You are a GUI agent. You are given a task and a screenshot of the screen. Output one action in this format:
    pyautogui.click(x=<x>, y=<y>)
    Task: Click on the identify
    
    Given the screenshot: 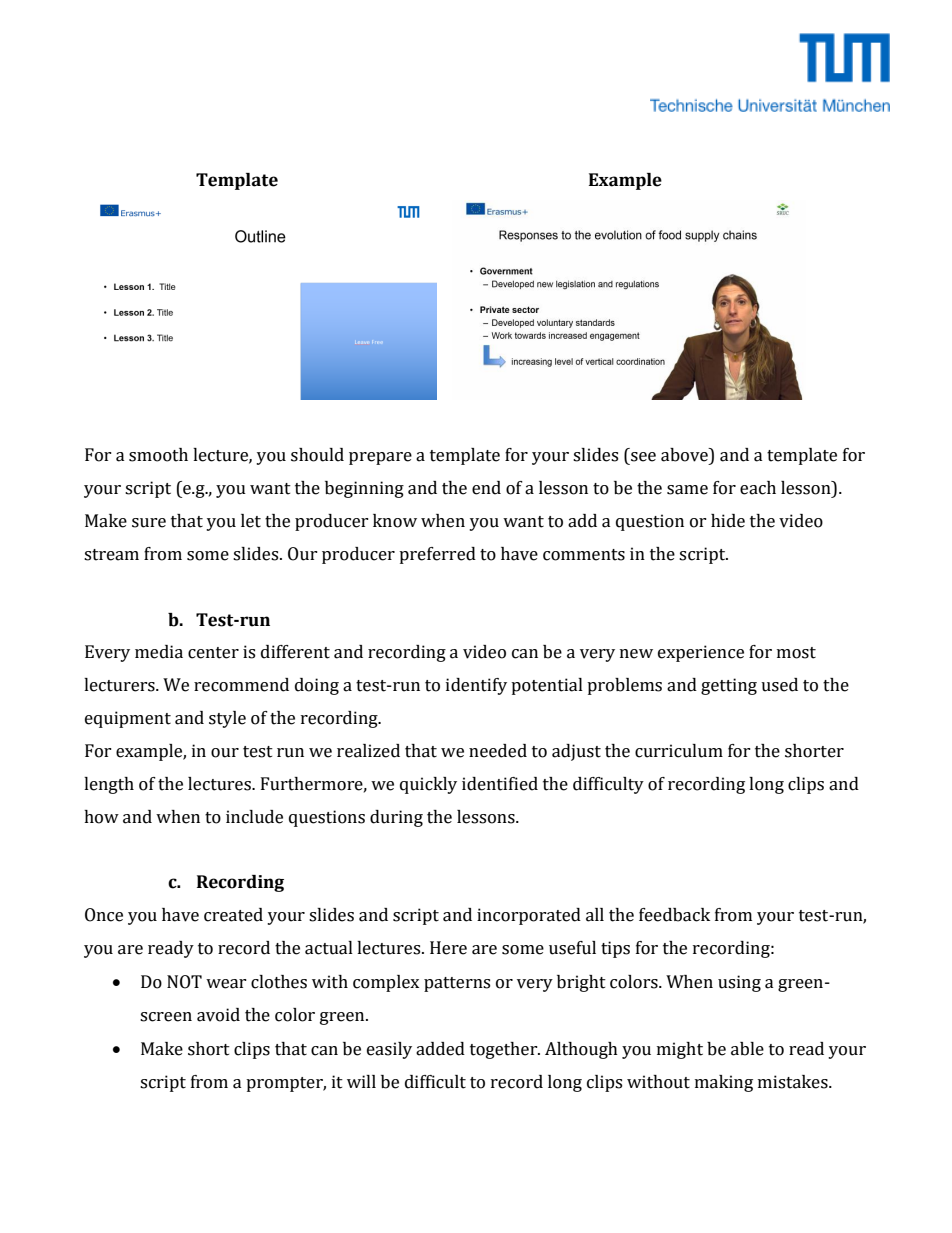 What is the action you would take?
    pyautogui.click(x=476, y=686)
